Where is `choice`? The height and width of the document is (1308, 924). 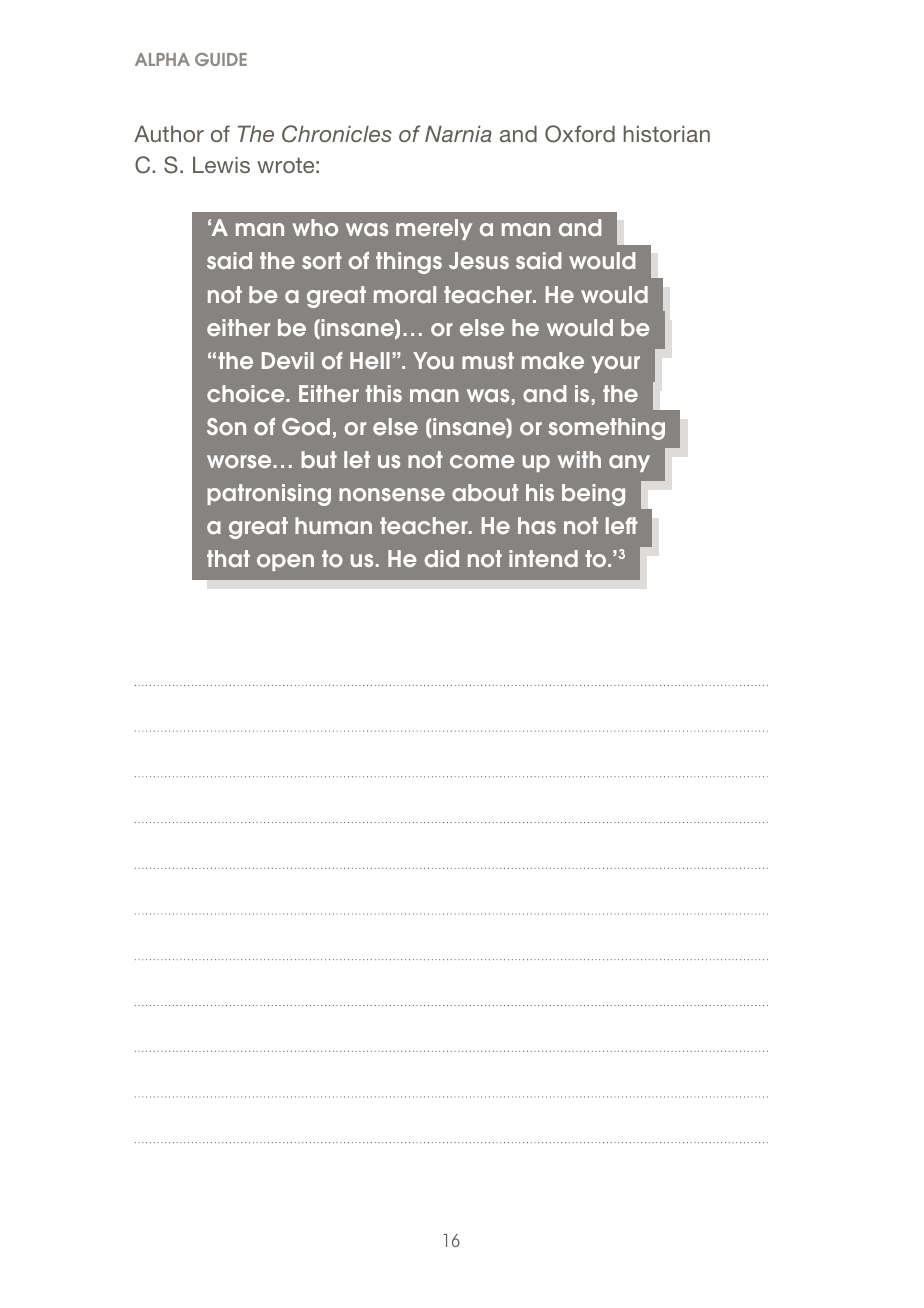 choice is located at coordinates (247, 393).
